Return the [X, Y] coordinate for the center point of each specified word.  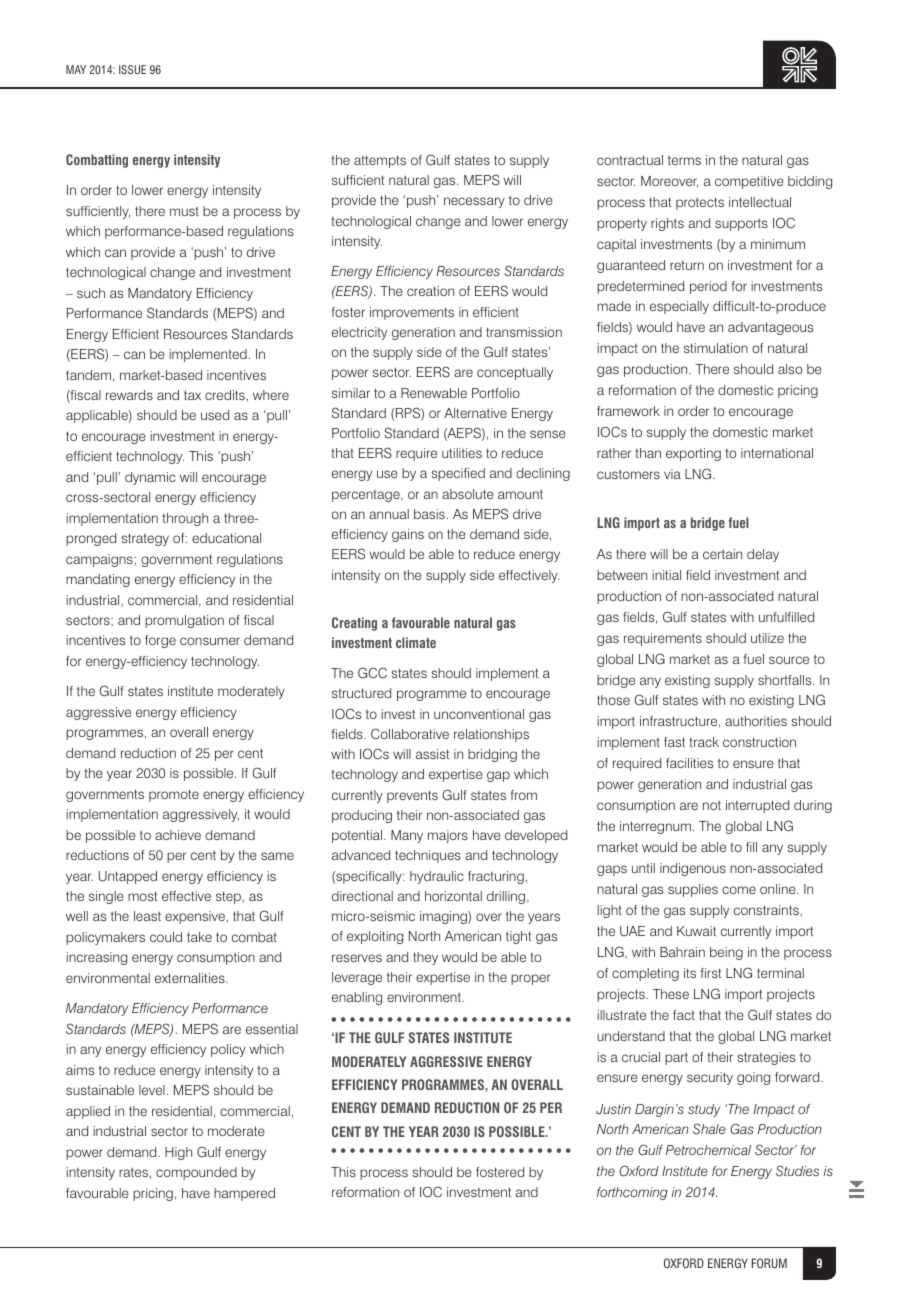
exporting [693, 454]
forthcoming [632, 1193]
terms [684, 160]
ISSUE [132, 69]
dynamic [150, 478]
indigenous [693, 869]
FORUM [769, 1263]
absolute [468, 494]
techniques [428, 856]
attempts [380, 161]
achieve [178, 835]
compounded [196, 1173]
